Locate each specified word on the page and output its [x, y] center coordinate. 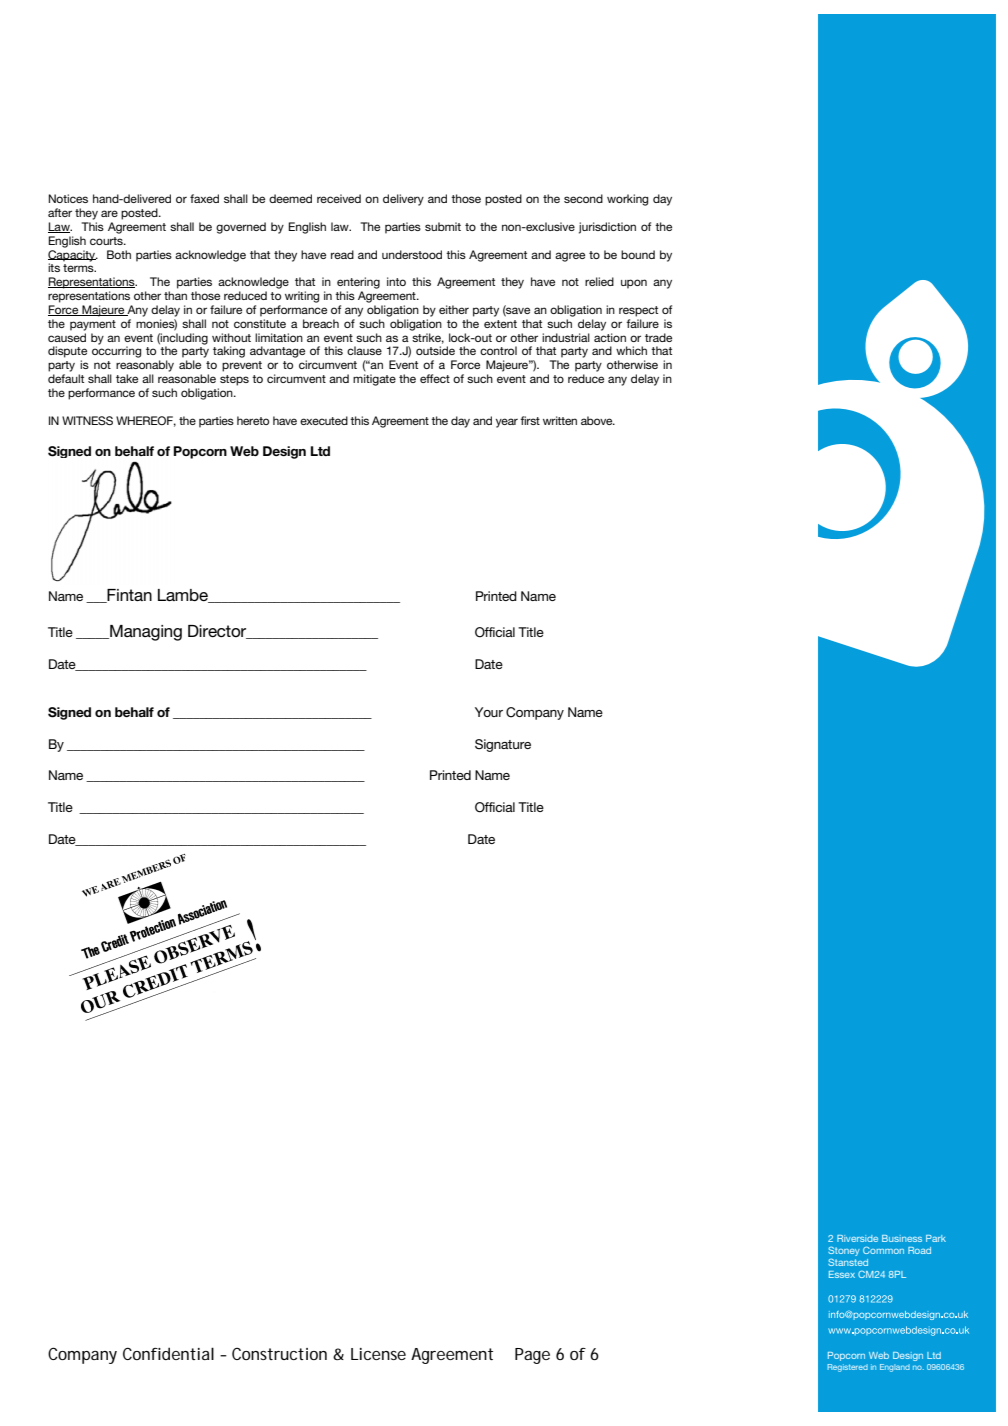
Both [119, 254]
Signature [503, 745]
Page [532, 1356]
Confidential [168, 1353]
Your [489, 712]
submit [443, 226]
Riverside [857, 1238]
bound [638, 254]
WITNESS [87, 420]
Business [902, 1238]
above [598, 420]
